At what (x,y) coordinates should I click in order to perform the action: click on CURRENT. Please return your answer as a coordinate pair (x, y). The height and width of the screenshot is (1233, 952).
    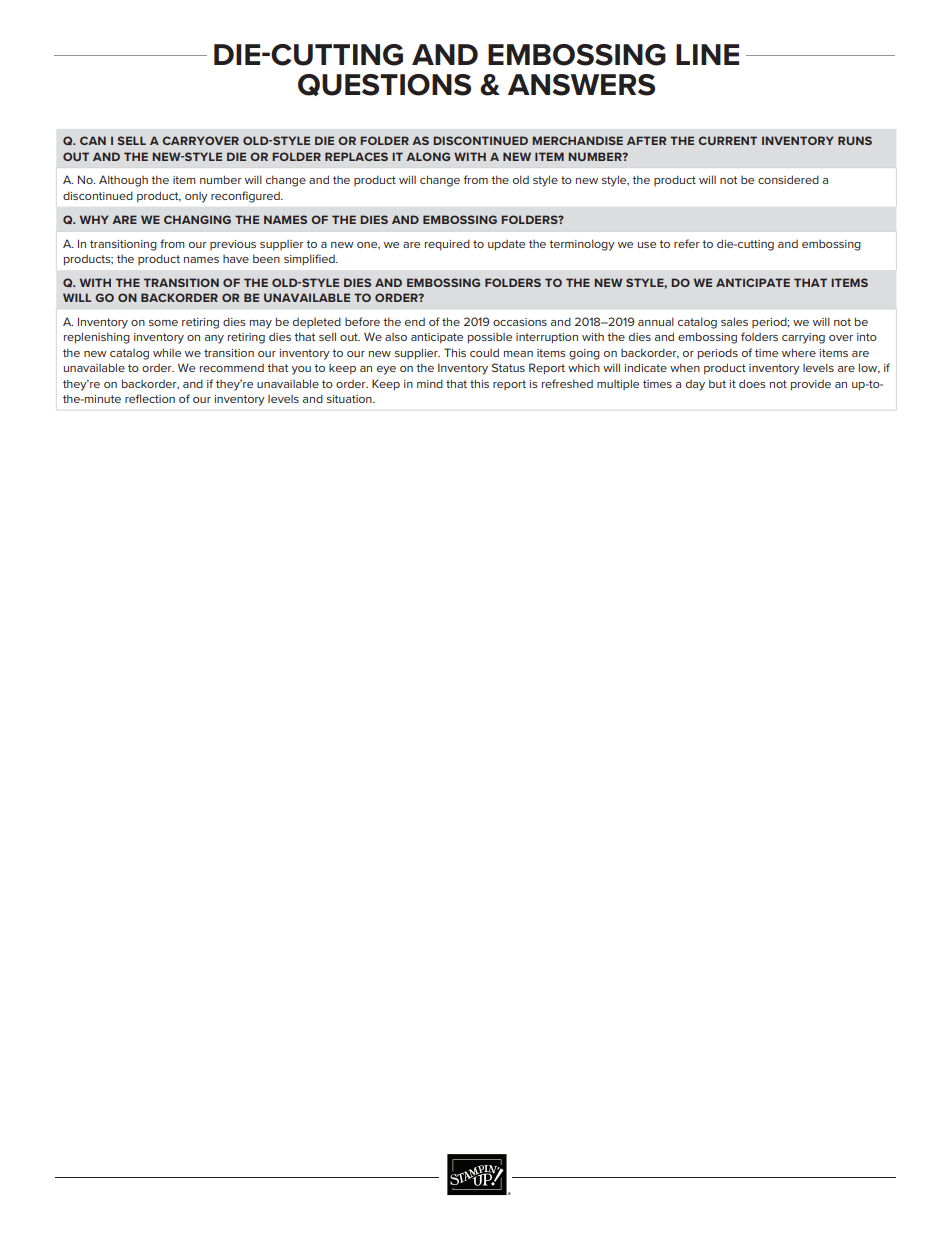
    Looking at the image, I should click on (727, 140).
